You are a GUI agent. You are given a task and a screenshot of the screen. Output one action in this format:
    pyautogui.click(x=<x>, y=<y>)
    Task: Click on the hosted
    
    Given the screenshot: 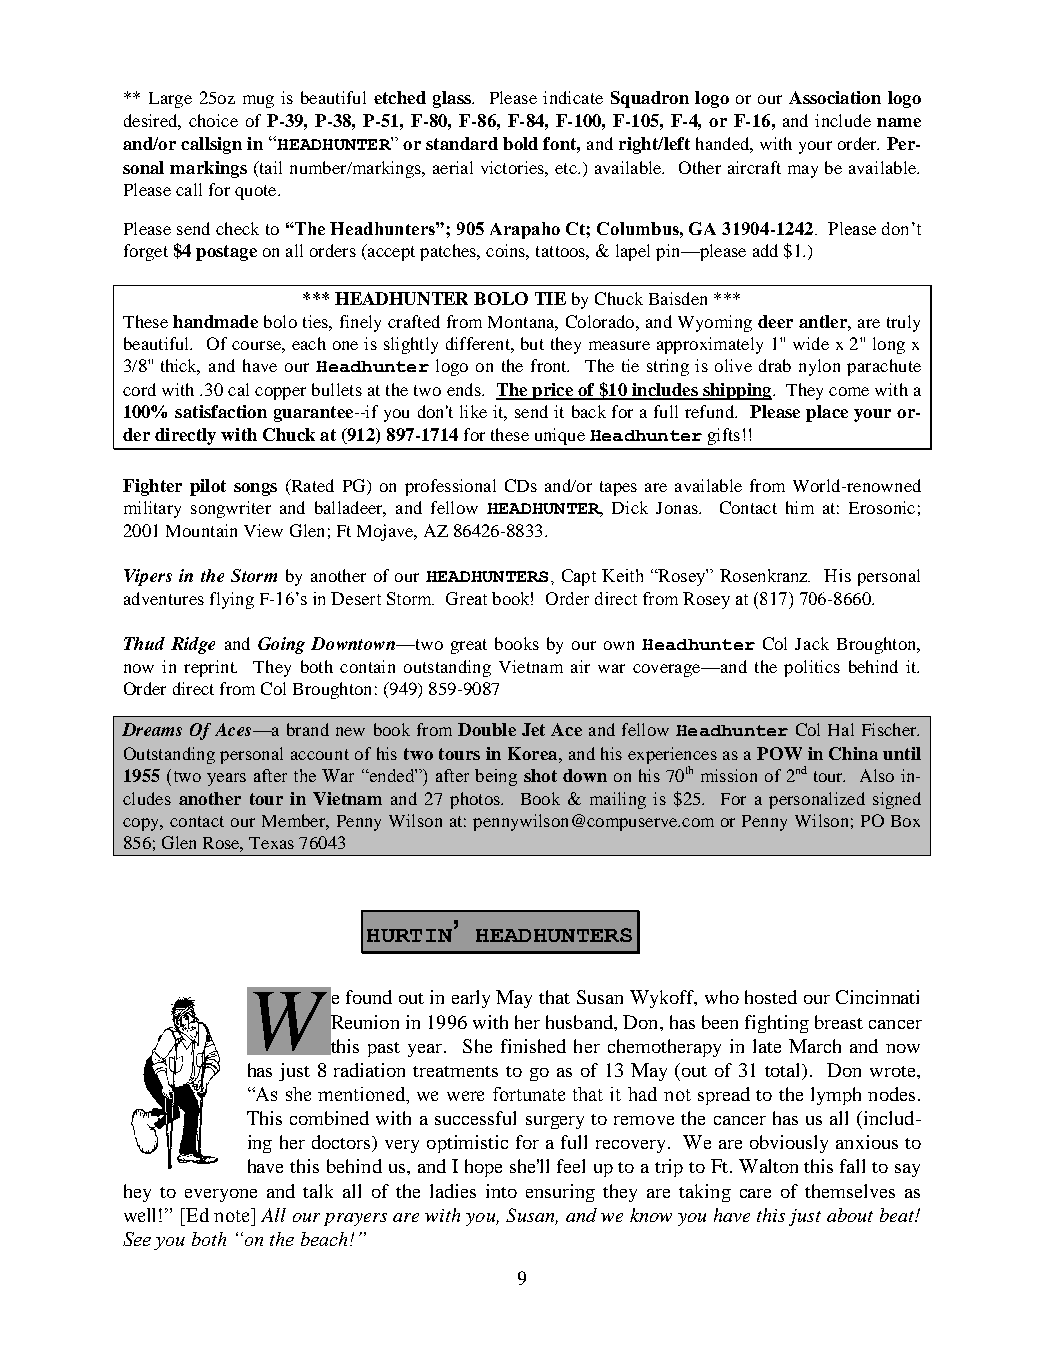 What is the action you would take?
    pyautogui.click(x=771, y=997)
